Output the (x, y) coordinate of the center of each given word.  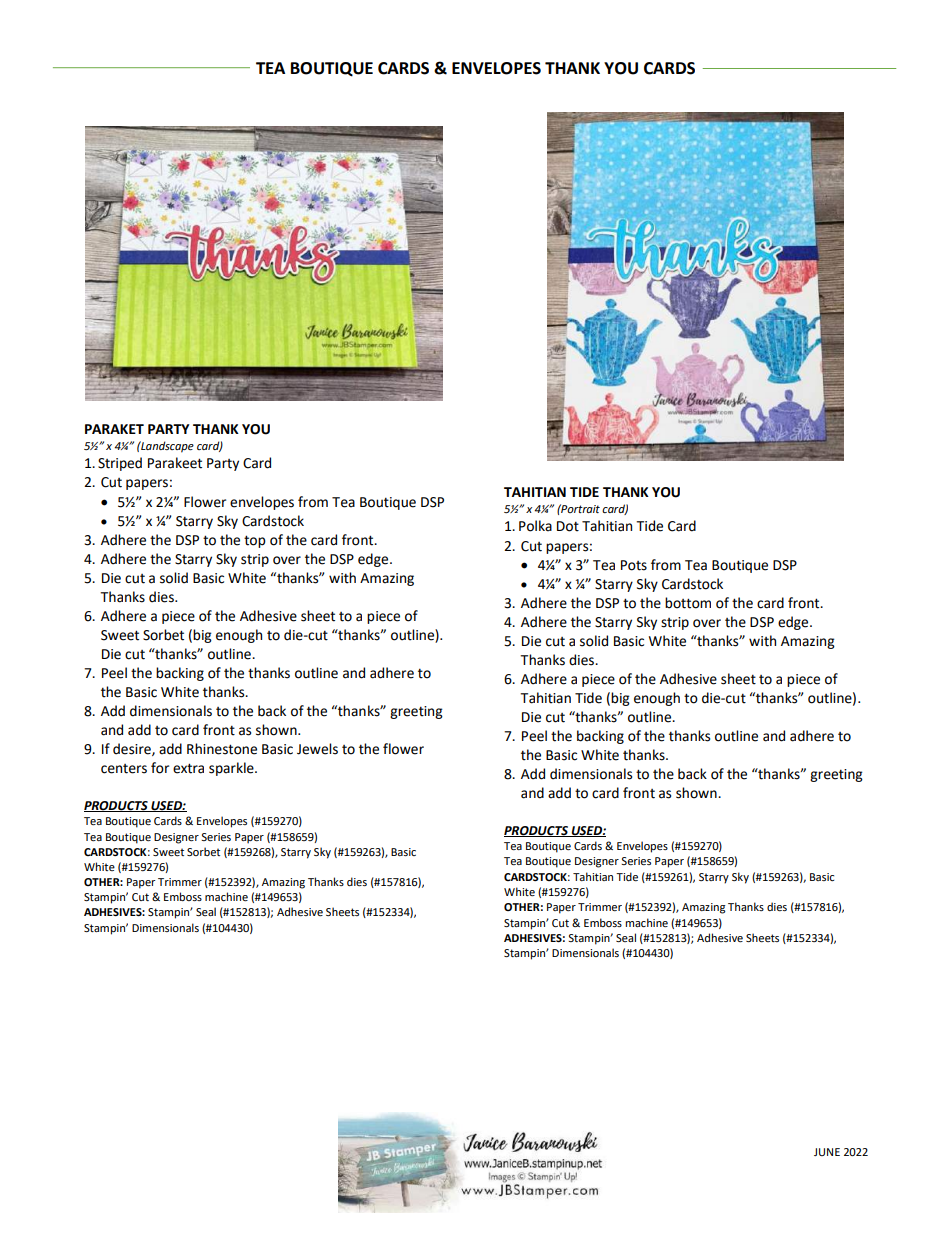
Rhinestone (222, 749)
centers (124, 769)
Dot (568, 526)
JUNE (827, 1152)
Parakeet (175, 463)
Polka (535, 526)
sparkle (232, 769)
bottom (688, 603)
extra (188, 768)
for (160, 768)
